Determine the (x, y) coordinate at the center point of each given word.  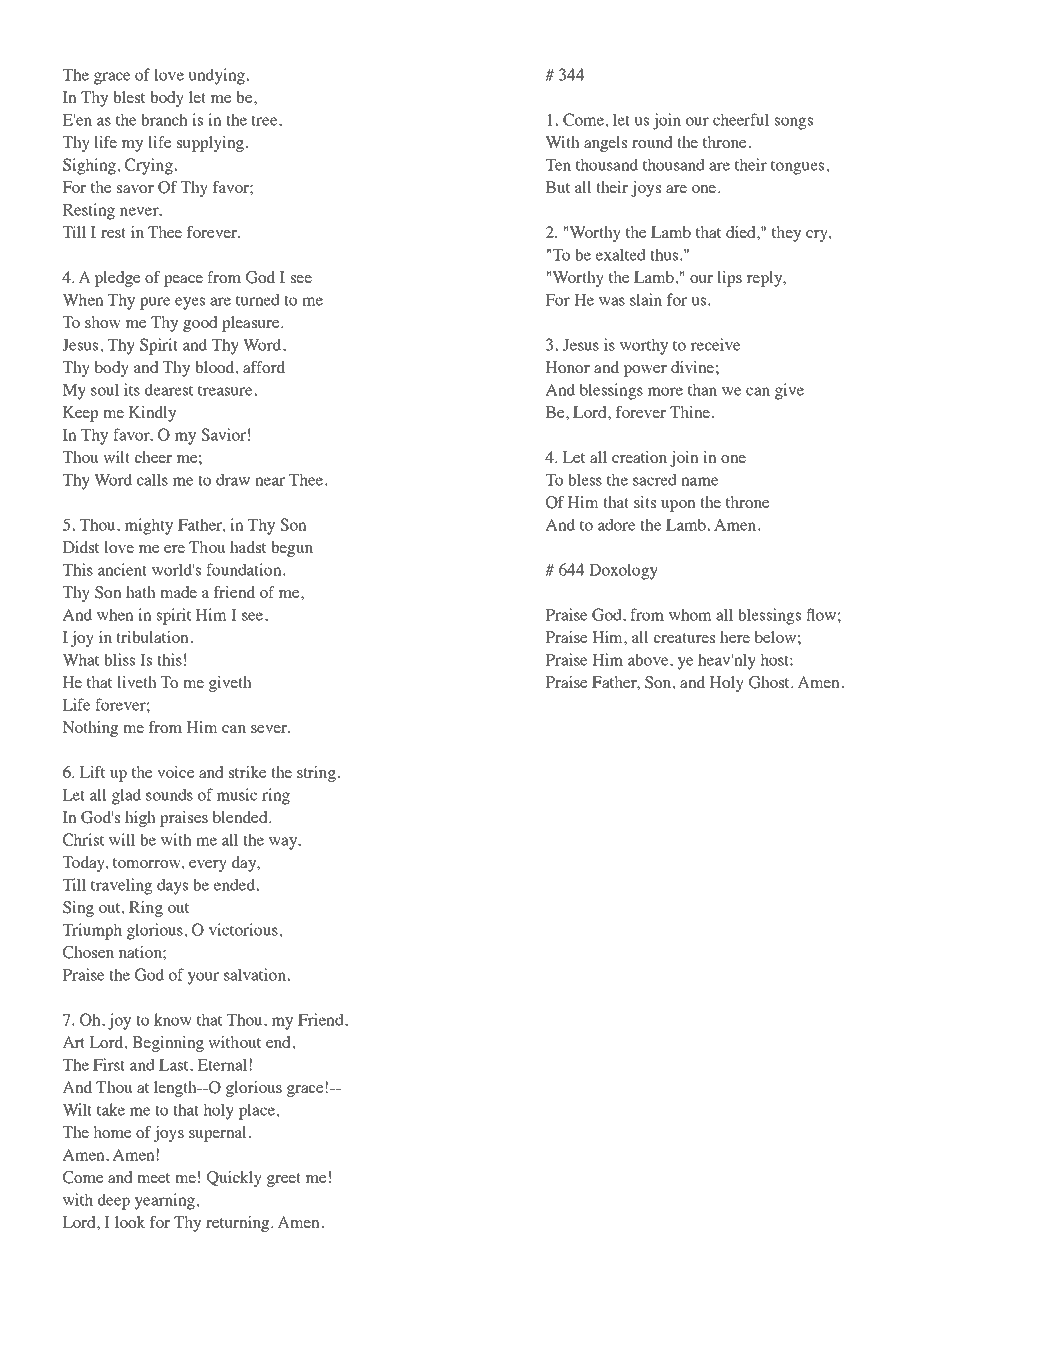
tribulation (152, 637)
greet (284, 1180)
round (652, 142)
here (735, 637)
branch (164, 119)
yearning (164, 1201)
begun (292, 549)
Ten (558, 165)
